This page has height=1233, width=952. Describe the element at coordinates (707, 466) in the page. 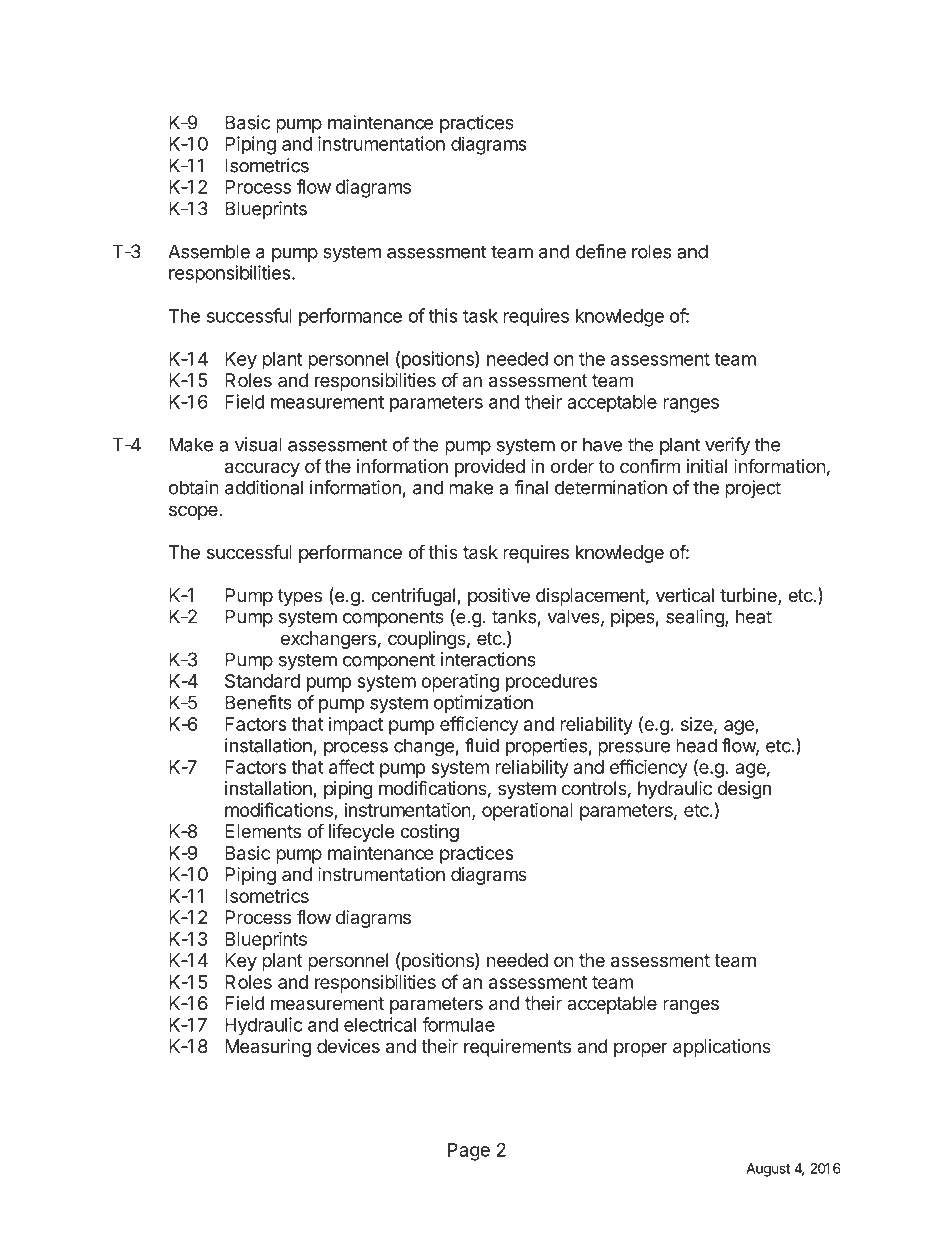

I see `initial` at that location.
